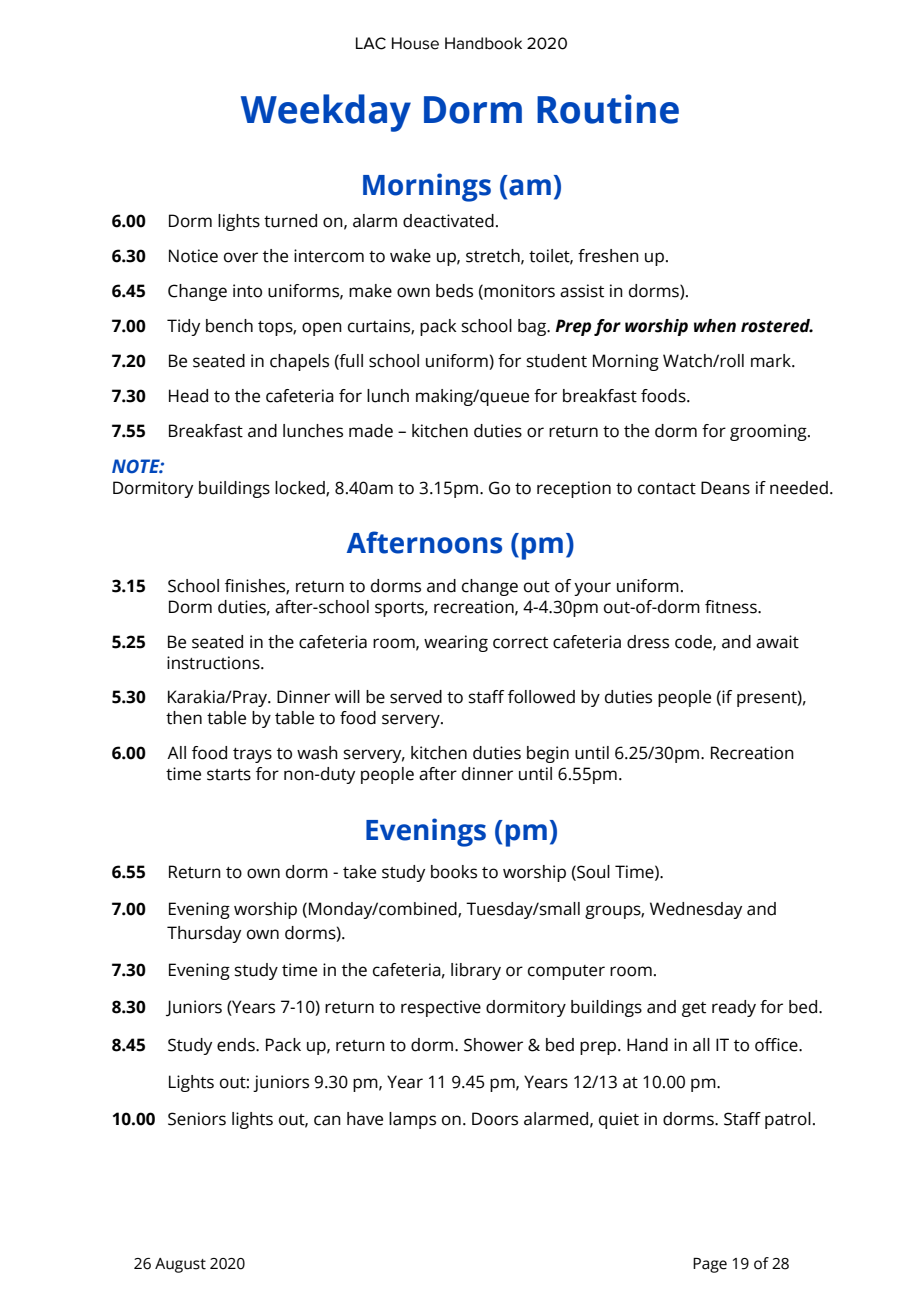 The image size is (924, 1308). What do you see at coordinates (415, 43) in the image?
I see `House` at bounding box center [415, 43].
